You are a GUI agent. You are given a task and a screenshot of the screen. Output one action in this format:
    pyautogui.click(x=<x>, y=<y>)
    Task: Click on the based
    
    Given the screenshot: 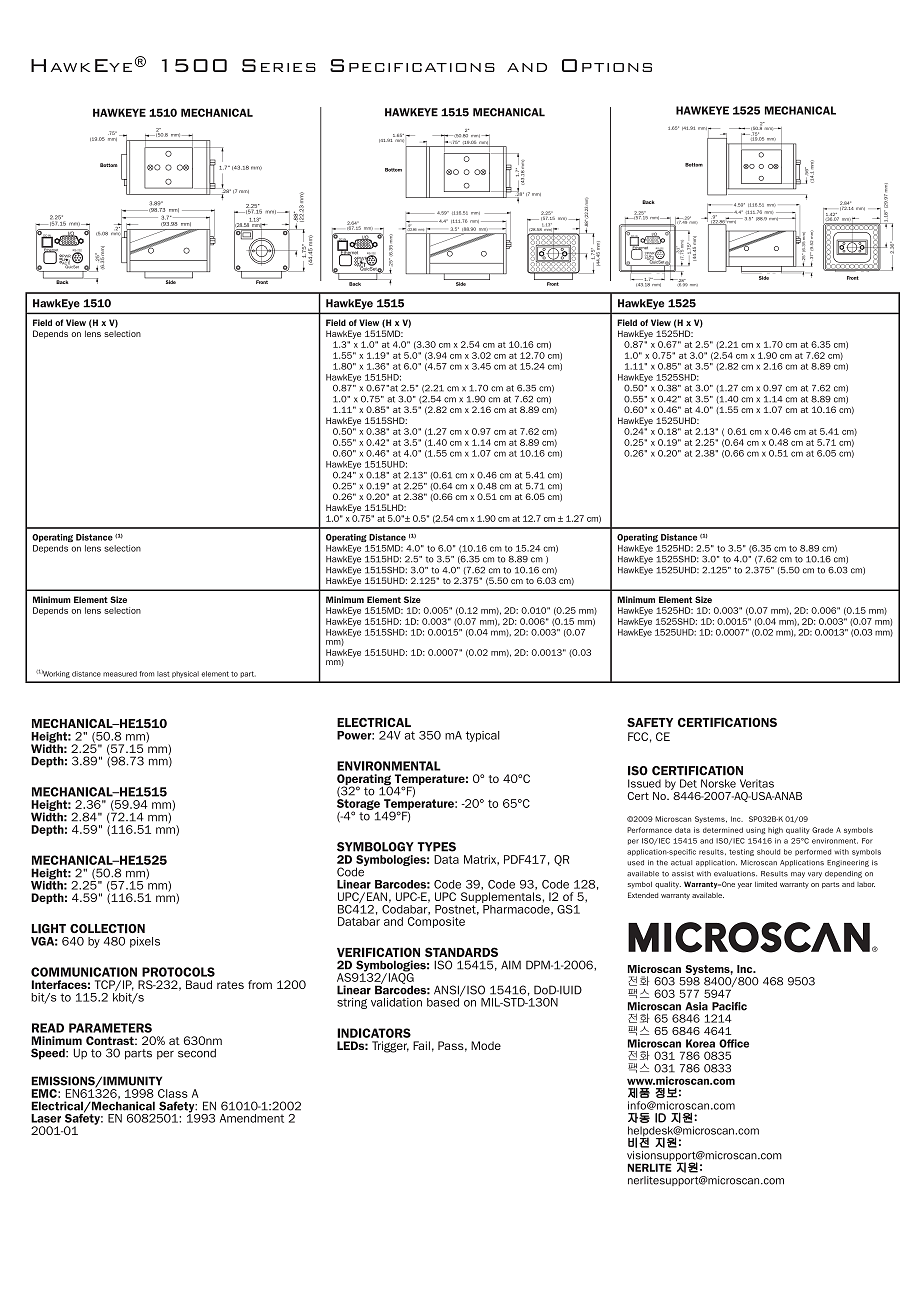 What is the action you would take?
    pyautogui.click(x=444, y=1001)
